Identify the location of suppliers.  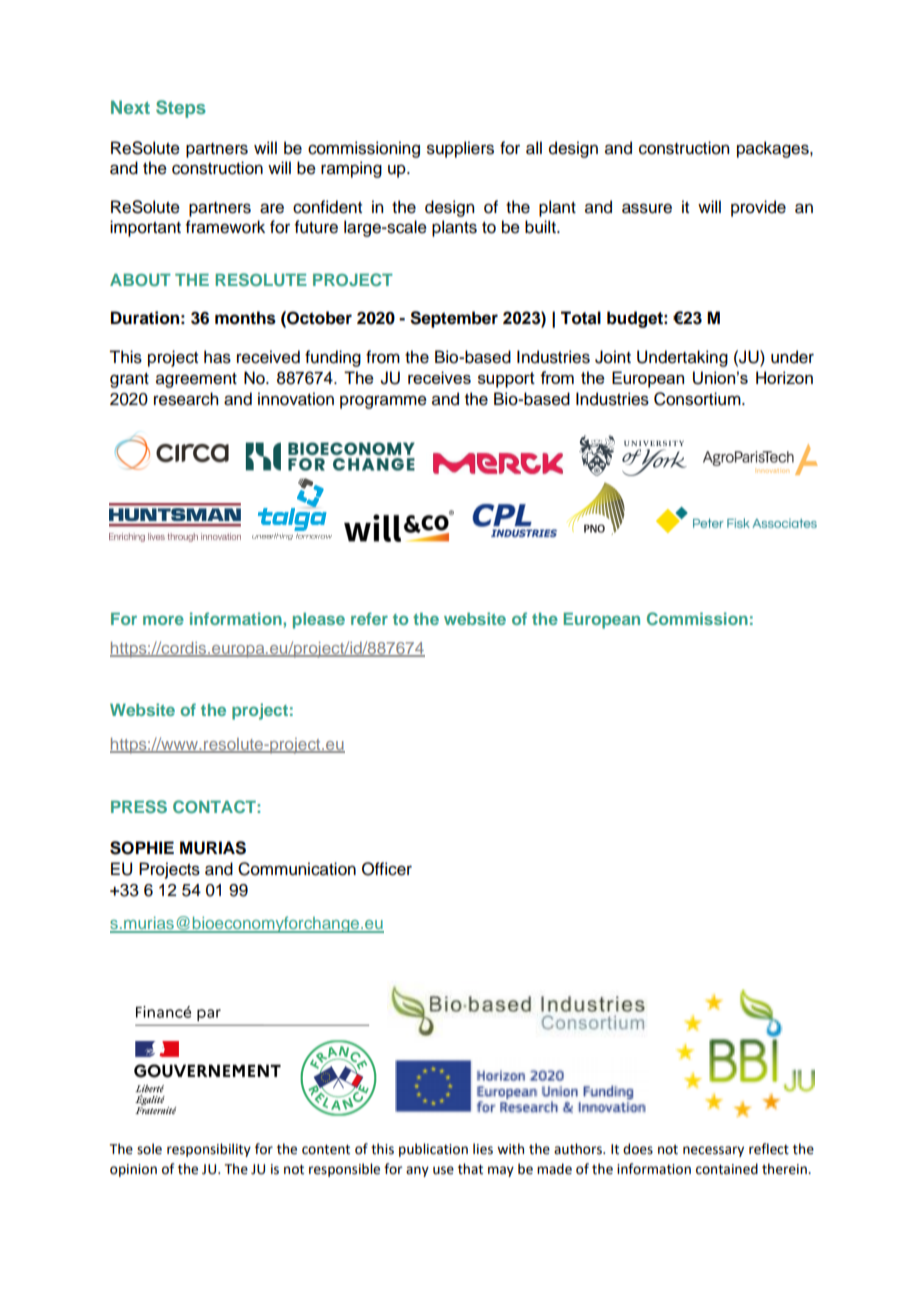
(460, 149).
